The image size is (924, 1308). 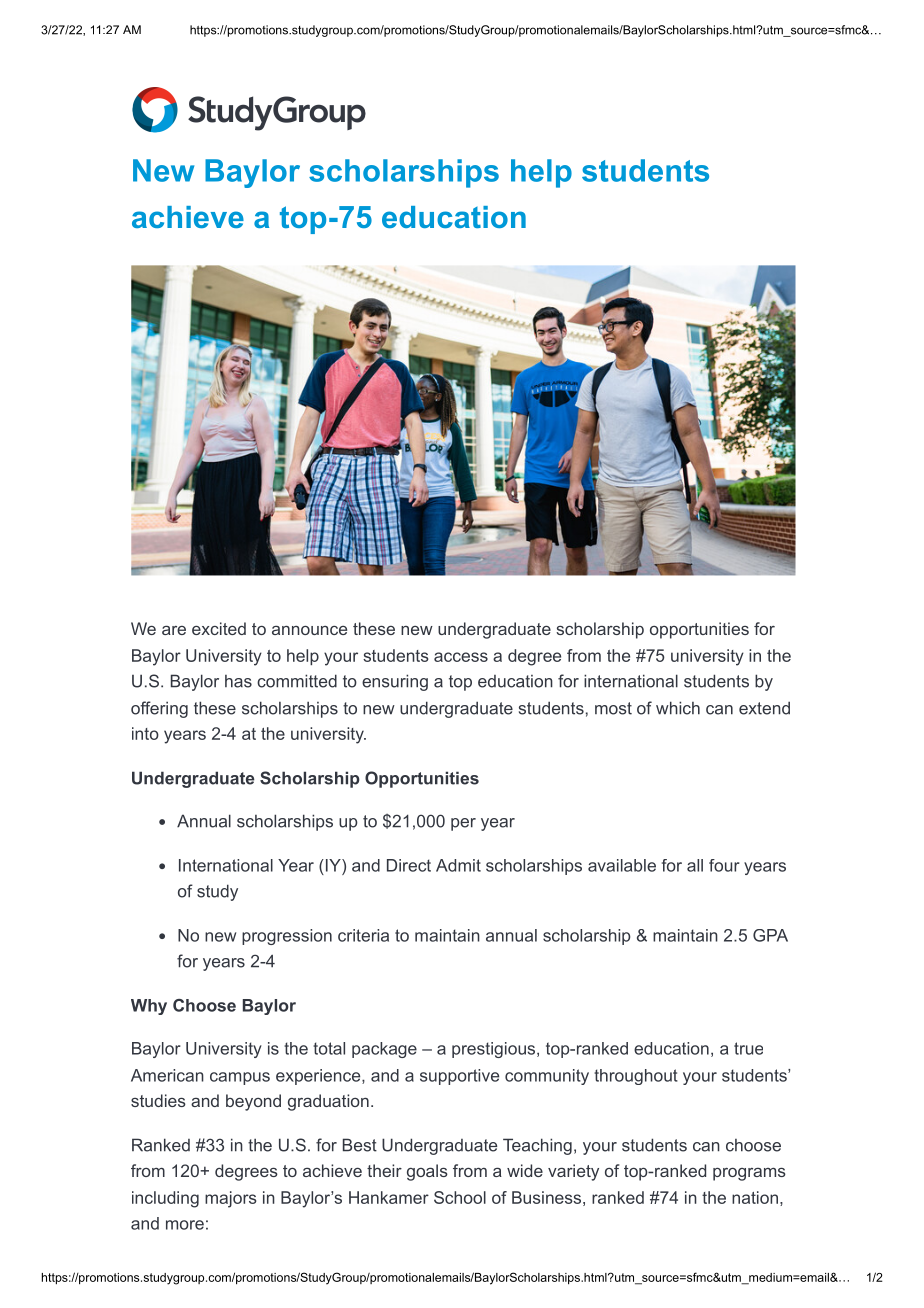 I want to click on majors, so click(x=231, y=1199).
